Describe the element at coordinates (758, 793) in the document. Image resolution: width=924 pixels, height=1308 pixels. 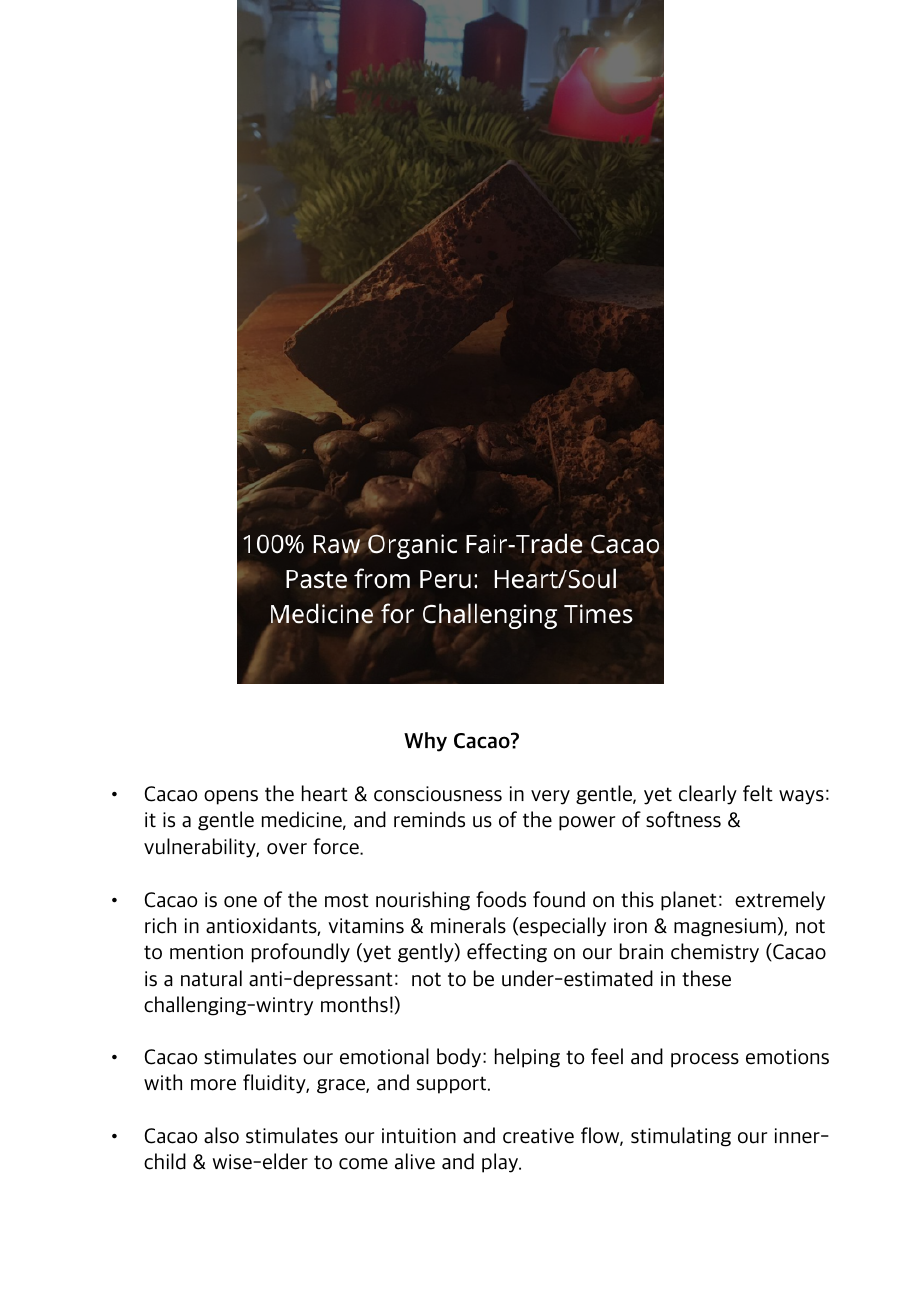
I see `felt` at that location.
